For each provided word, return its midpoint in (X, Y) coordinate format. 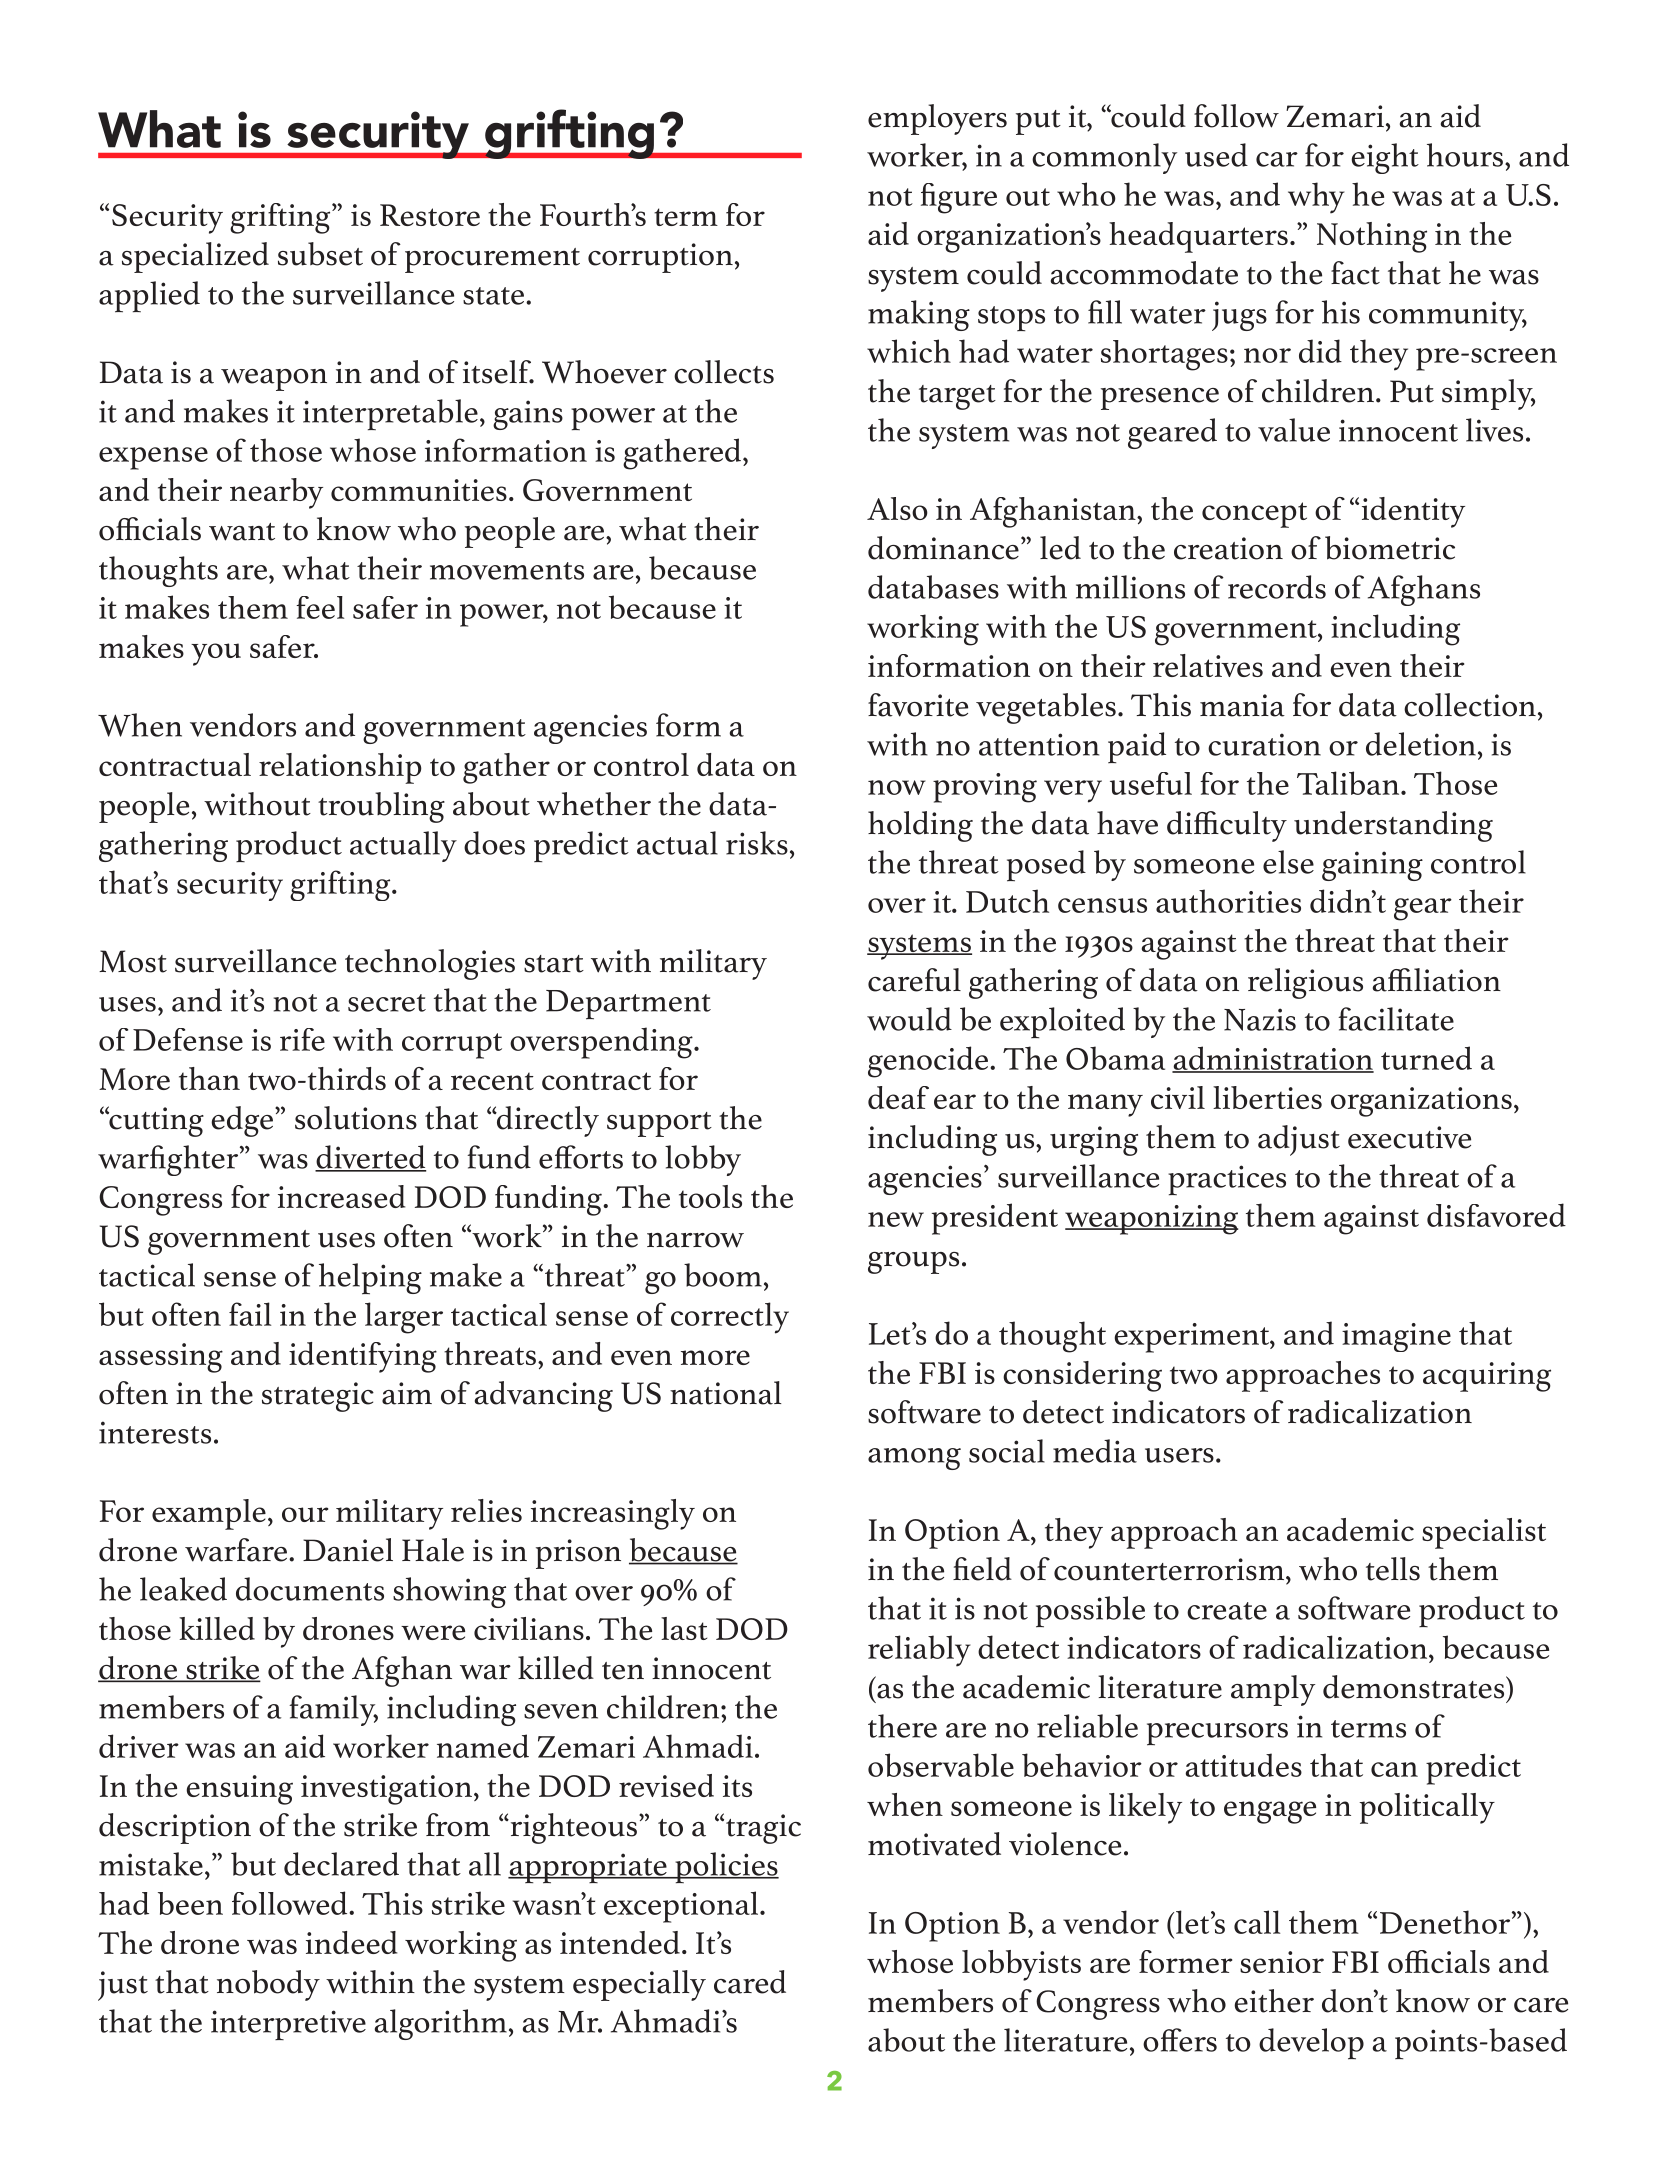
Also (897, 508)
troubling (381, 807)
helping (370, 1279)
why (1316, 198)
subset (320, 254)
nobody (268, 1985)
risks (757, 843)
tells (1393, 1569)
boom (723, 1275)
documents (310, 1589)
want (242, 532)
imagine (1396, 1337)
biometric (1390, 548)
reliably (919, 1651)
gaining (1372, 866)
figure (959, 198)
